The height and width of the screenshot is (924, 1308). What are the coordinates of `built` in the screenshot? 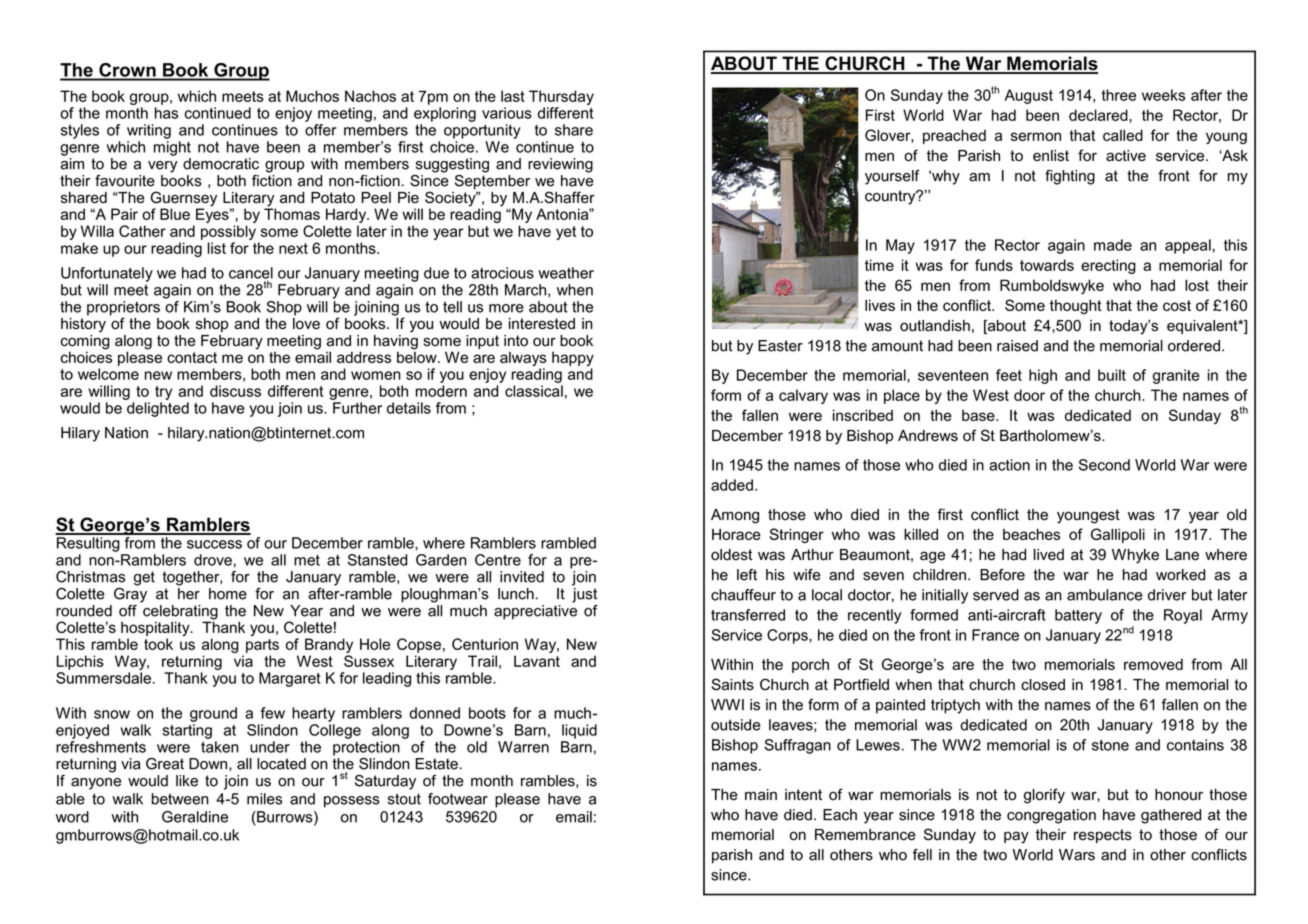 It's located at (1112, 375).
